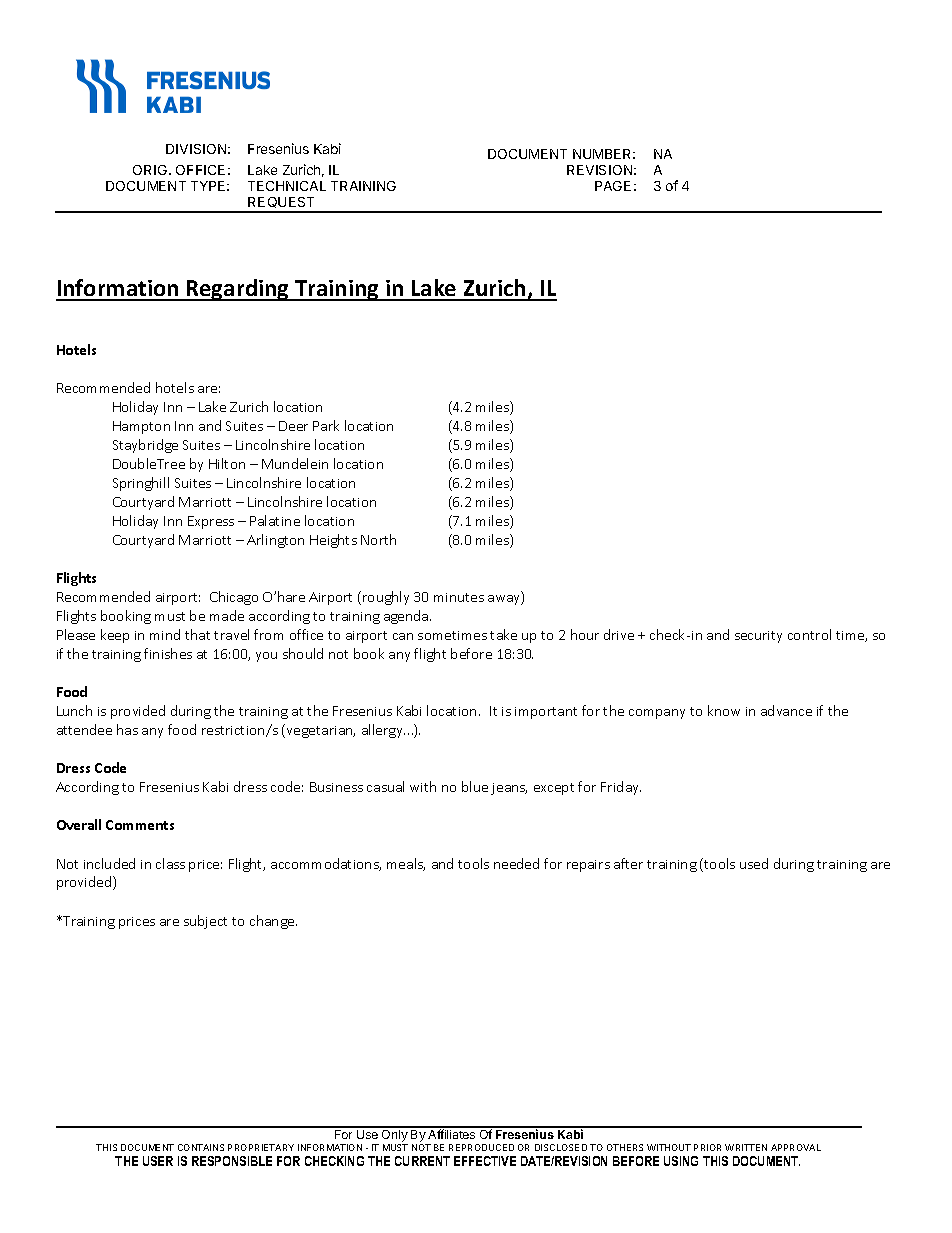 This image has height=1233, width=952. What do you see at coordinates (403, 636) in the image?
I see `can` at bounding box center [403, 636].
